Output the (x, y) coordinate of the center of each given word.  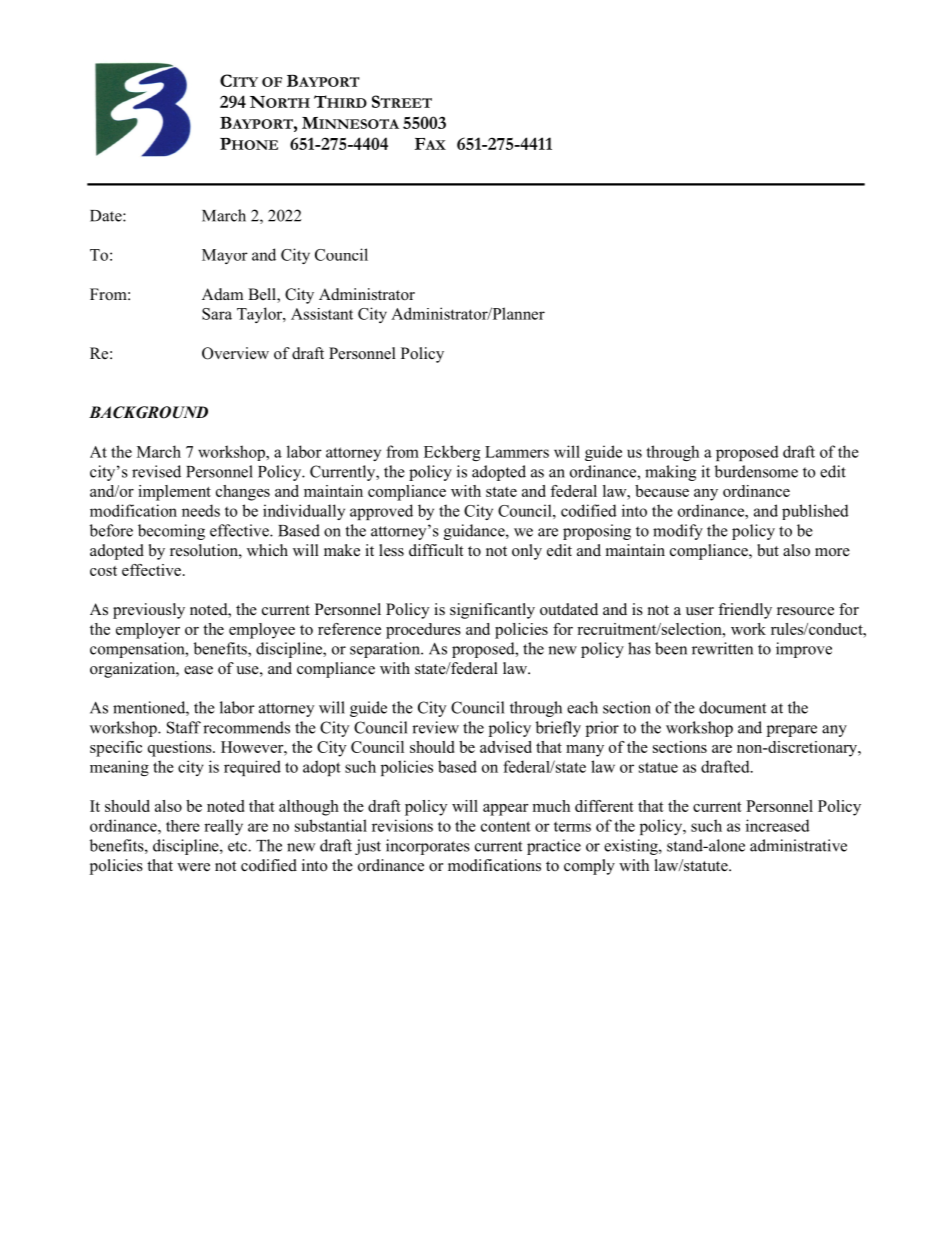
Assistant (322, 314)
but (768, 550)
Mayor (225, 256)
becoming (171, 532)
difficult (436, 550)
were (193, 867)
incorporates (428, 847)
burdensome (756, 471)
